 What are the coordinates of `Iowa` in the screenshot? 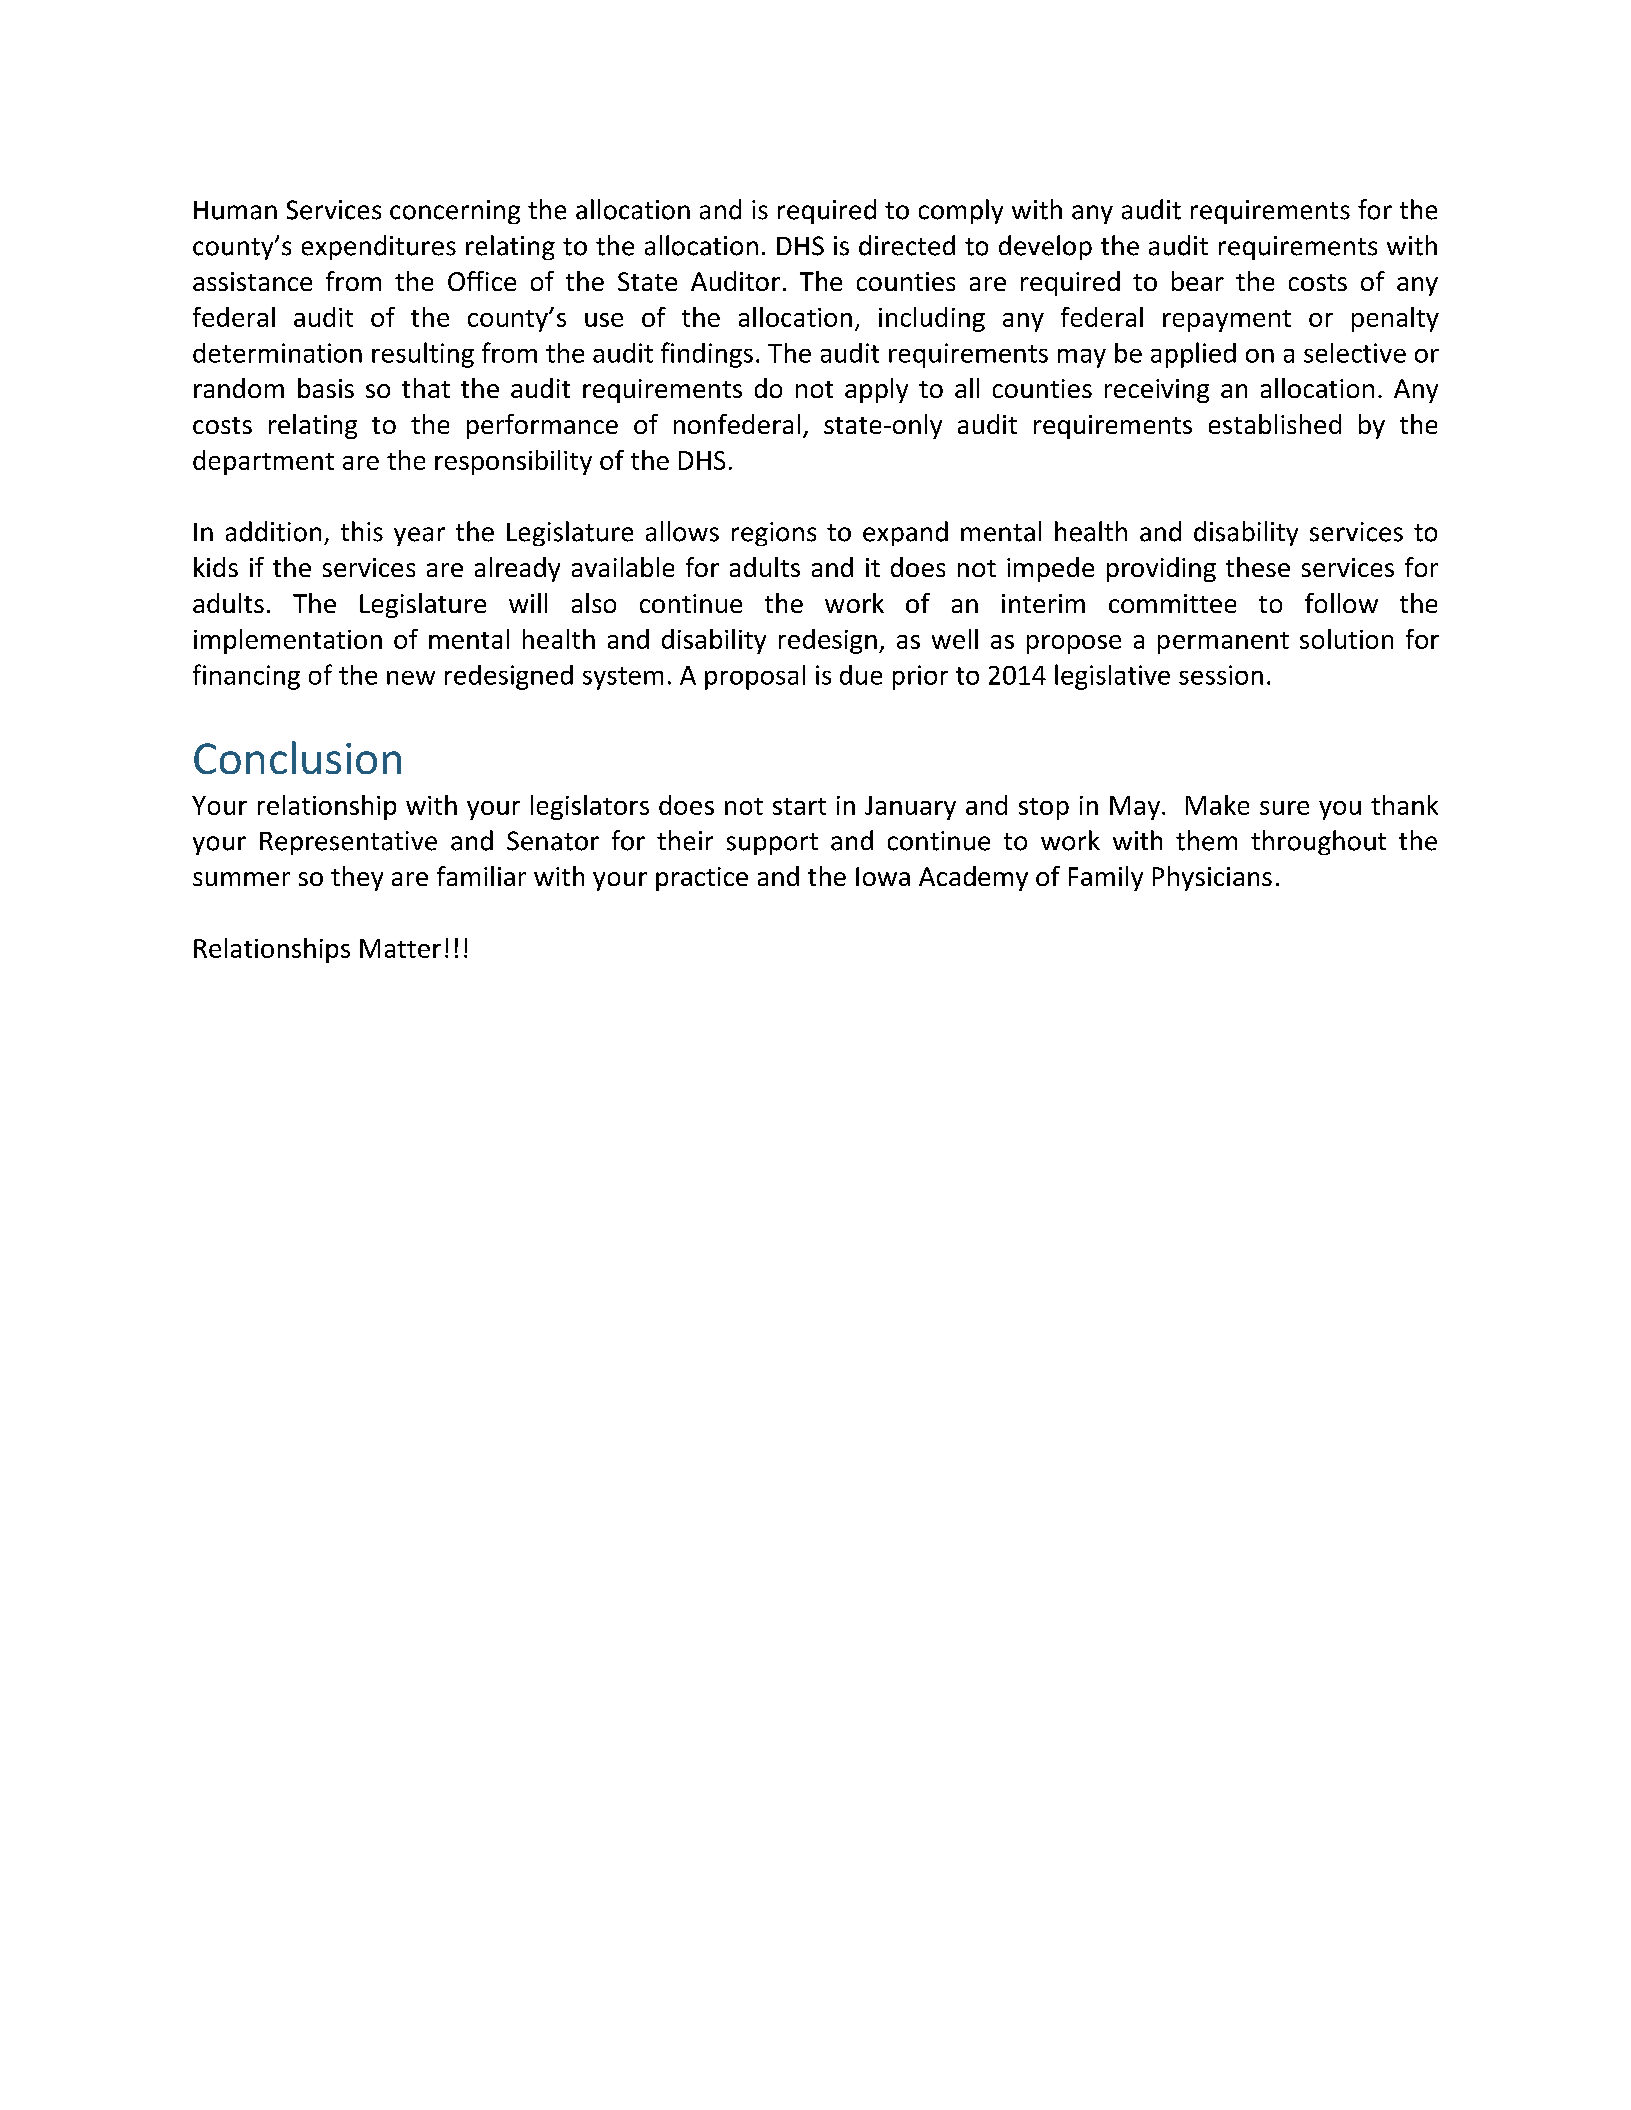 It's located at (883, 876).
